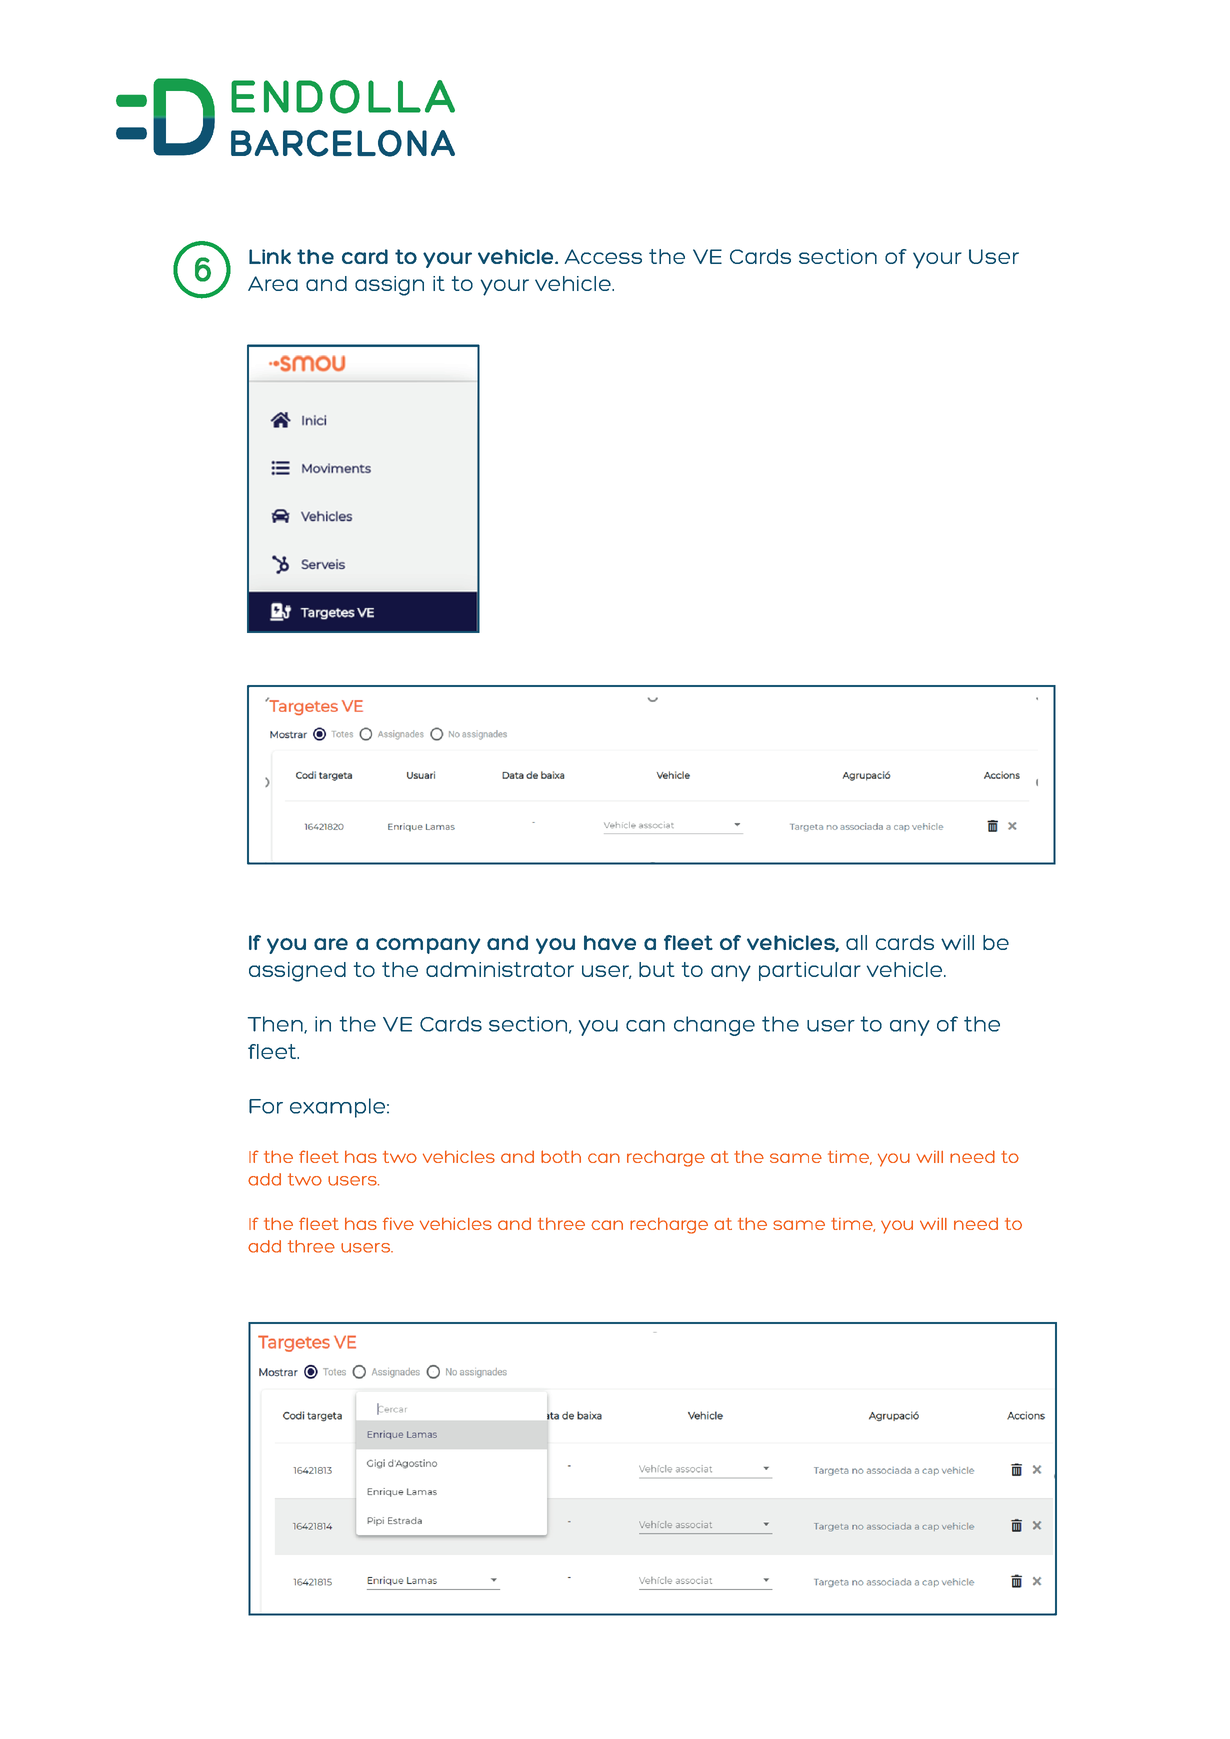 This screenshot has width=1230, height=1739. I want to click on Link, so click(270, 256).
